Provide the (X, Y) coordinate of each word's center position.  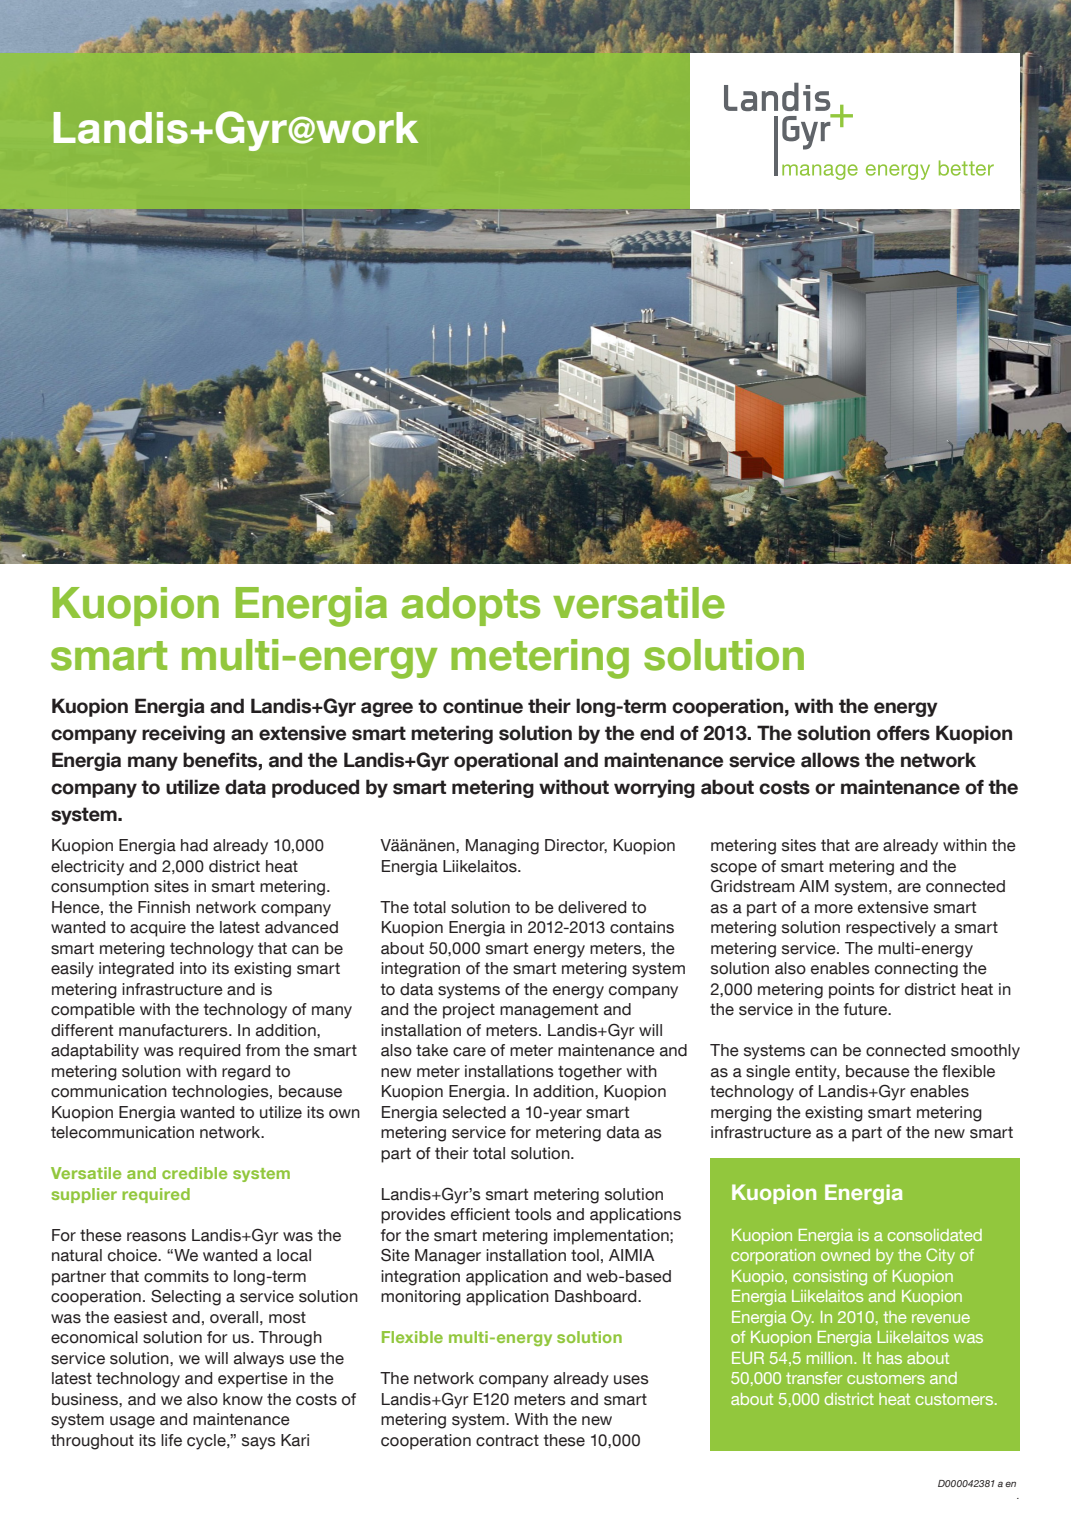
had (194, 845)
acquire (158, 929)
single (768, 1073)
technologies (221, 1093)
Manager (448, 1257)
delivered (592, 907)
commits (176, 1276)
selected (474, 1112)
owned (845, 1255)
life (171, 1440)
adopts (471, 606)
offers (903, 733)
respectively (891, 929)
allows (830, 760)
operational (506, 761)
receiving (183, 734)
